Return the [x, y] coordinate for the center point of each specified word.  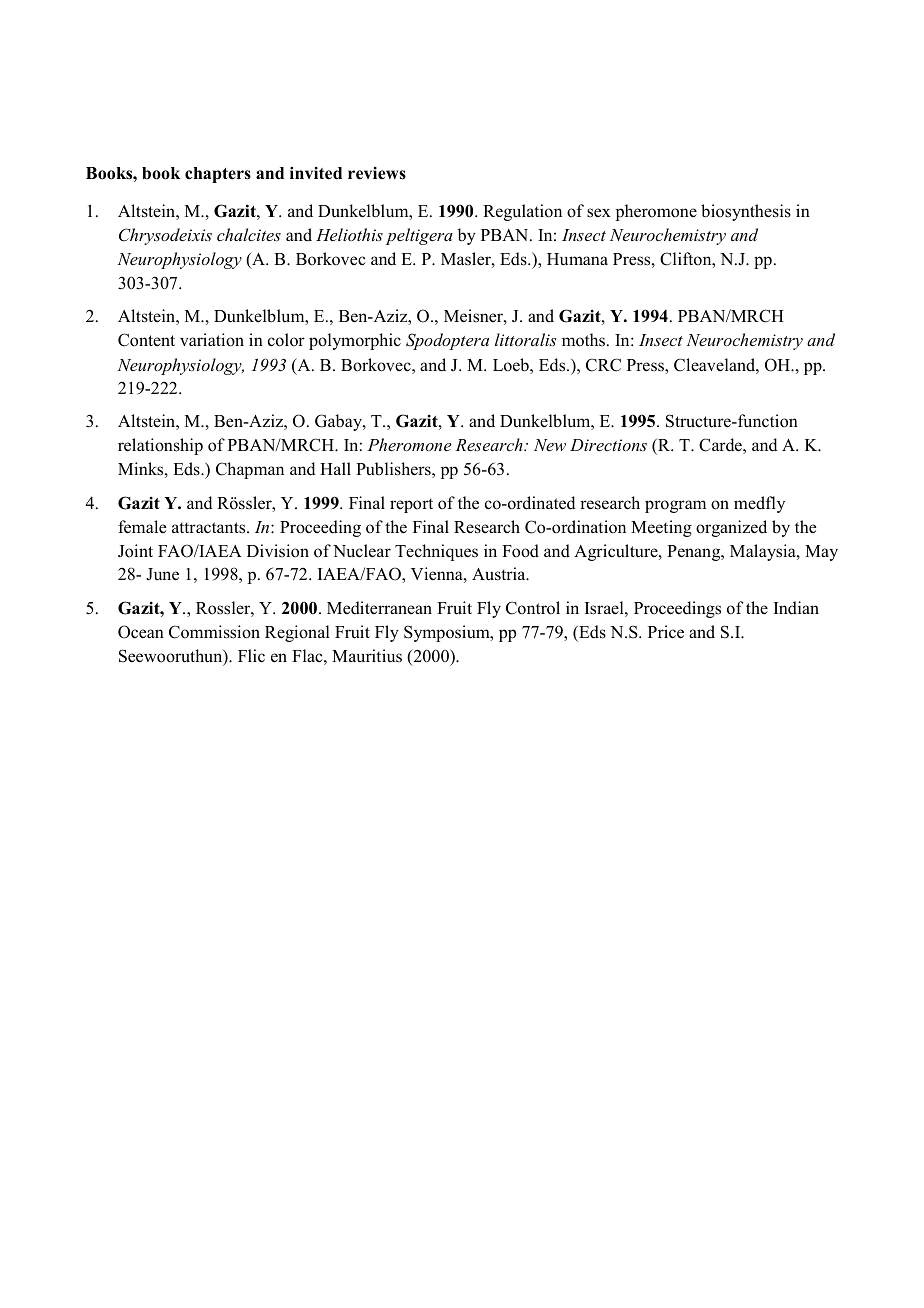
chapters [218, 175]
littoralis [526, 339]
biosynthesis [746, 212]
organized [731, 528]
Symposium [448, 633]
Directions [608, 445]
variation [212, 340]
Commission [214, 632]
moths [585, 340]
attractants [210, 528]
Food [520, 551]
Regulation [522, 212]
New [550, 445]
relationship [160, 446]
